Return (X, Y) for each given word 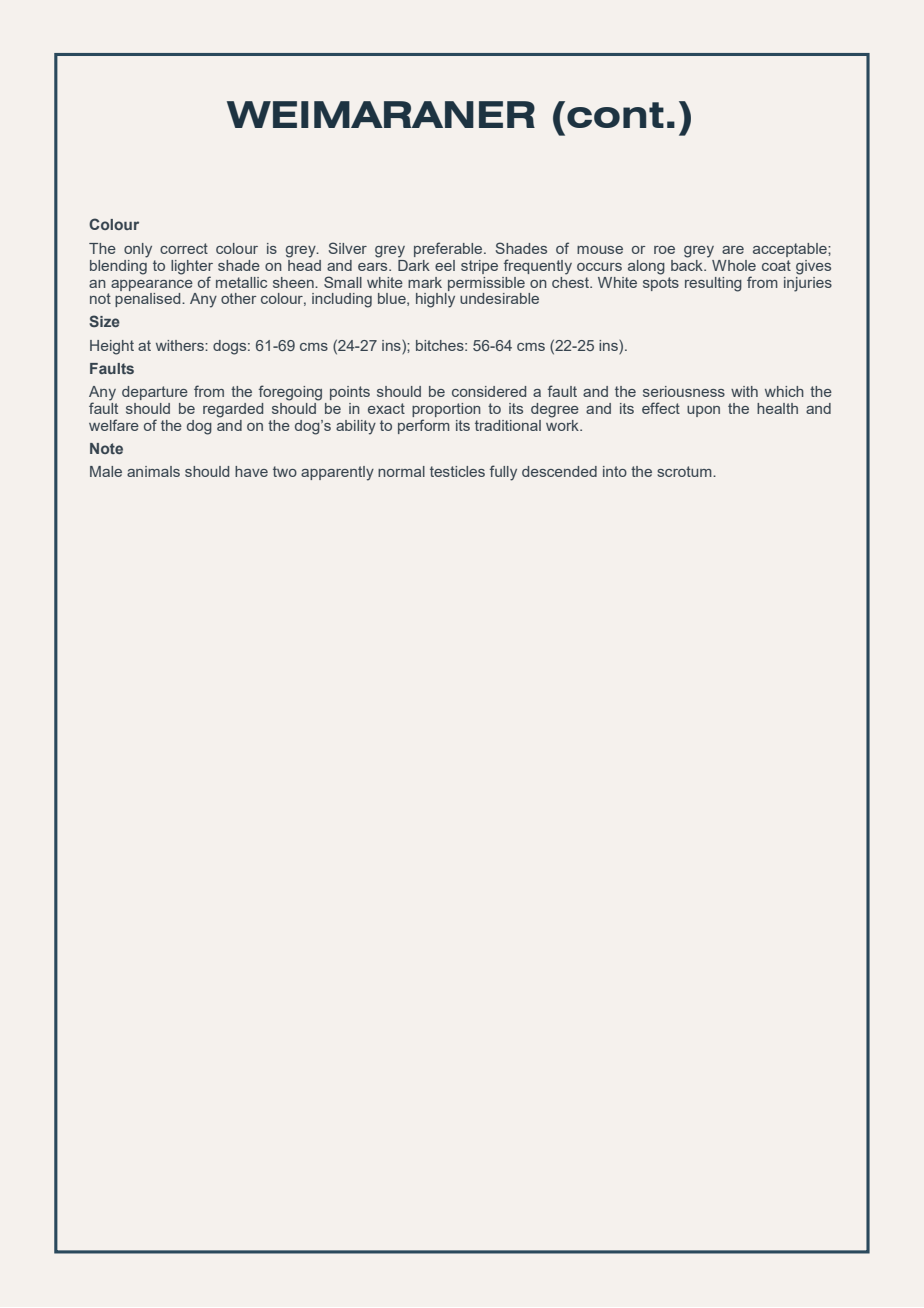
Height (112, 347)
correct (184, 248)
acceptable (791, 250)
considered (489, 391)
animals (153, 471)
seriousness (684, 391)
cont (615, 115)
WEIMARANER (381, 114)
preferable (449, 249)
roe (664, 250)
